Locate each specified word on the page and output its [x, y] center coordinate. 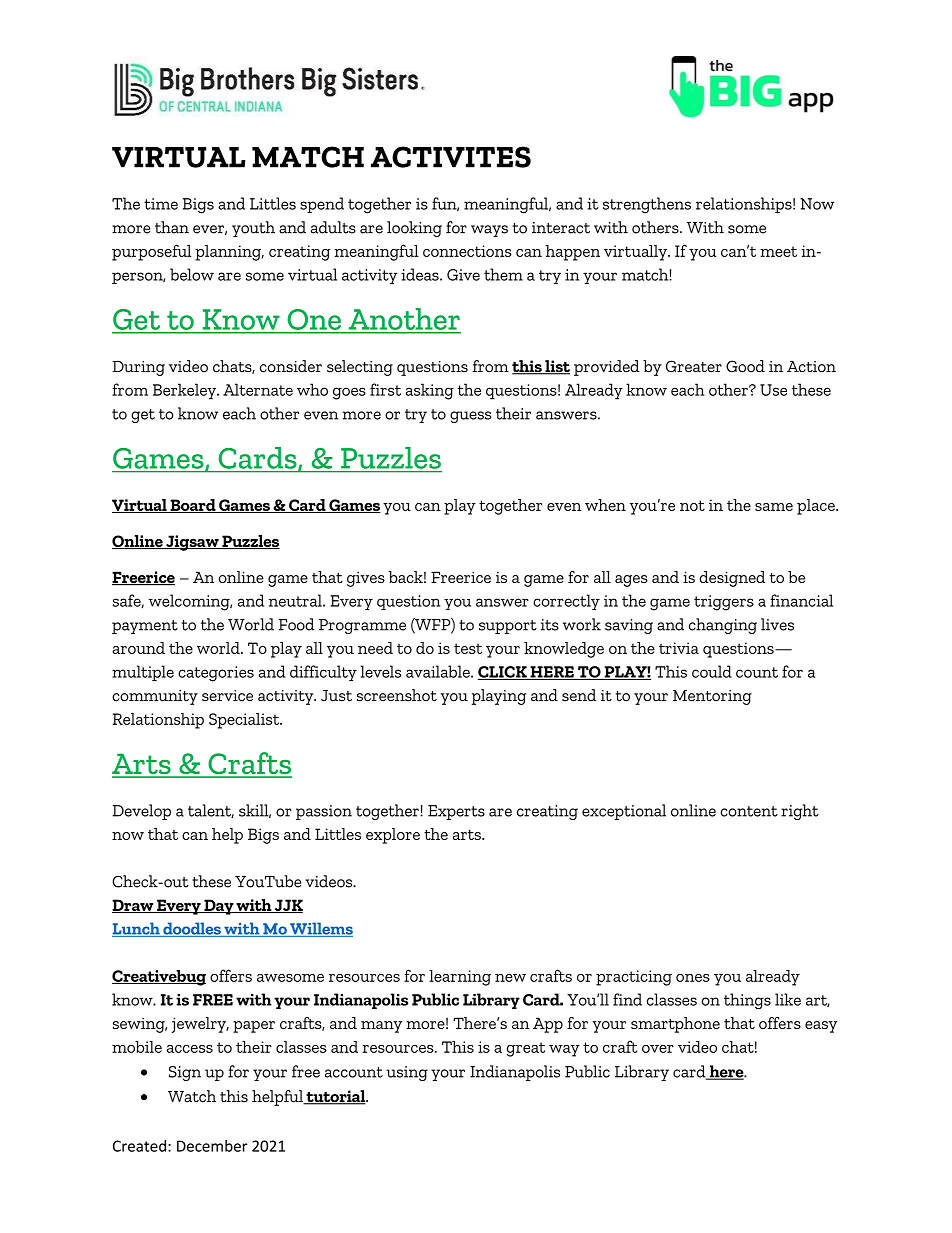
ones [693, 978]
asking [430, 391]
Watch [192, 1096]
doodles [192, 929]
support [508, 627]
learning [460, 978]
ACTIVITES [451, 157]
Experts [456, 812]
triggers [724, 603]
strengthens [647, 205]
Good [745, 366]
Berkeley [186, 391]
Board [193, 506]
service [227, 696]
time [161, 204]
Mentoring [712, 697]
